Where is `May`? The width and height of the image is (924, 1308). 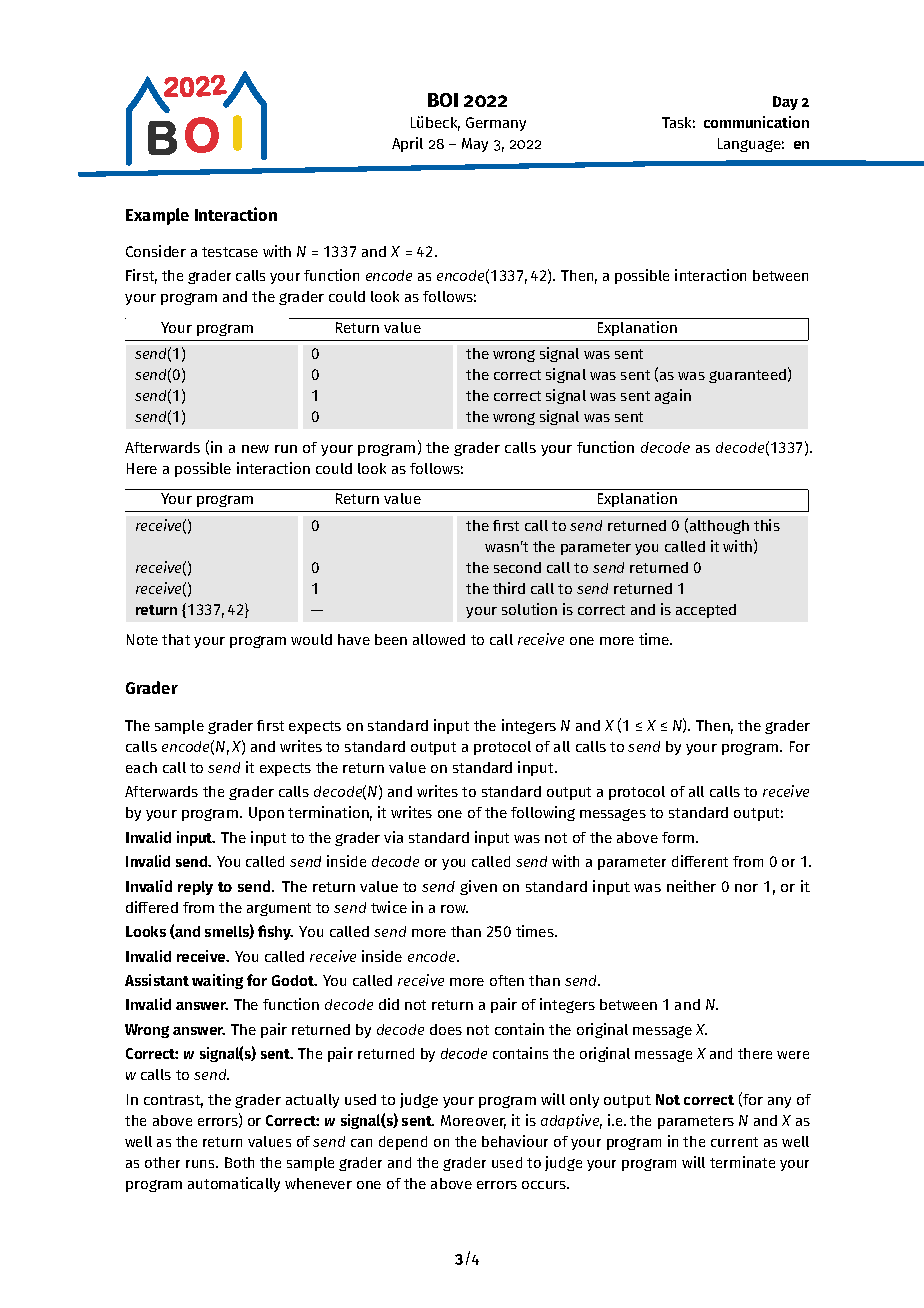
May is located at coordinates (475, 145).
